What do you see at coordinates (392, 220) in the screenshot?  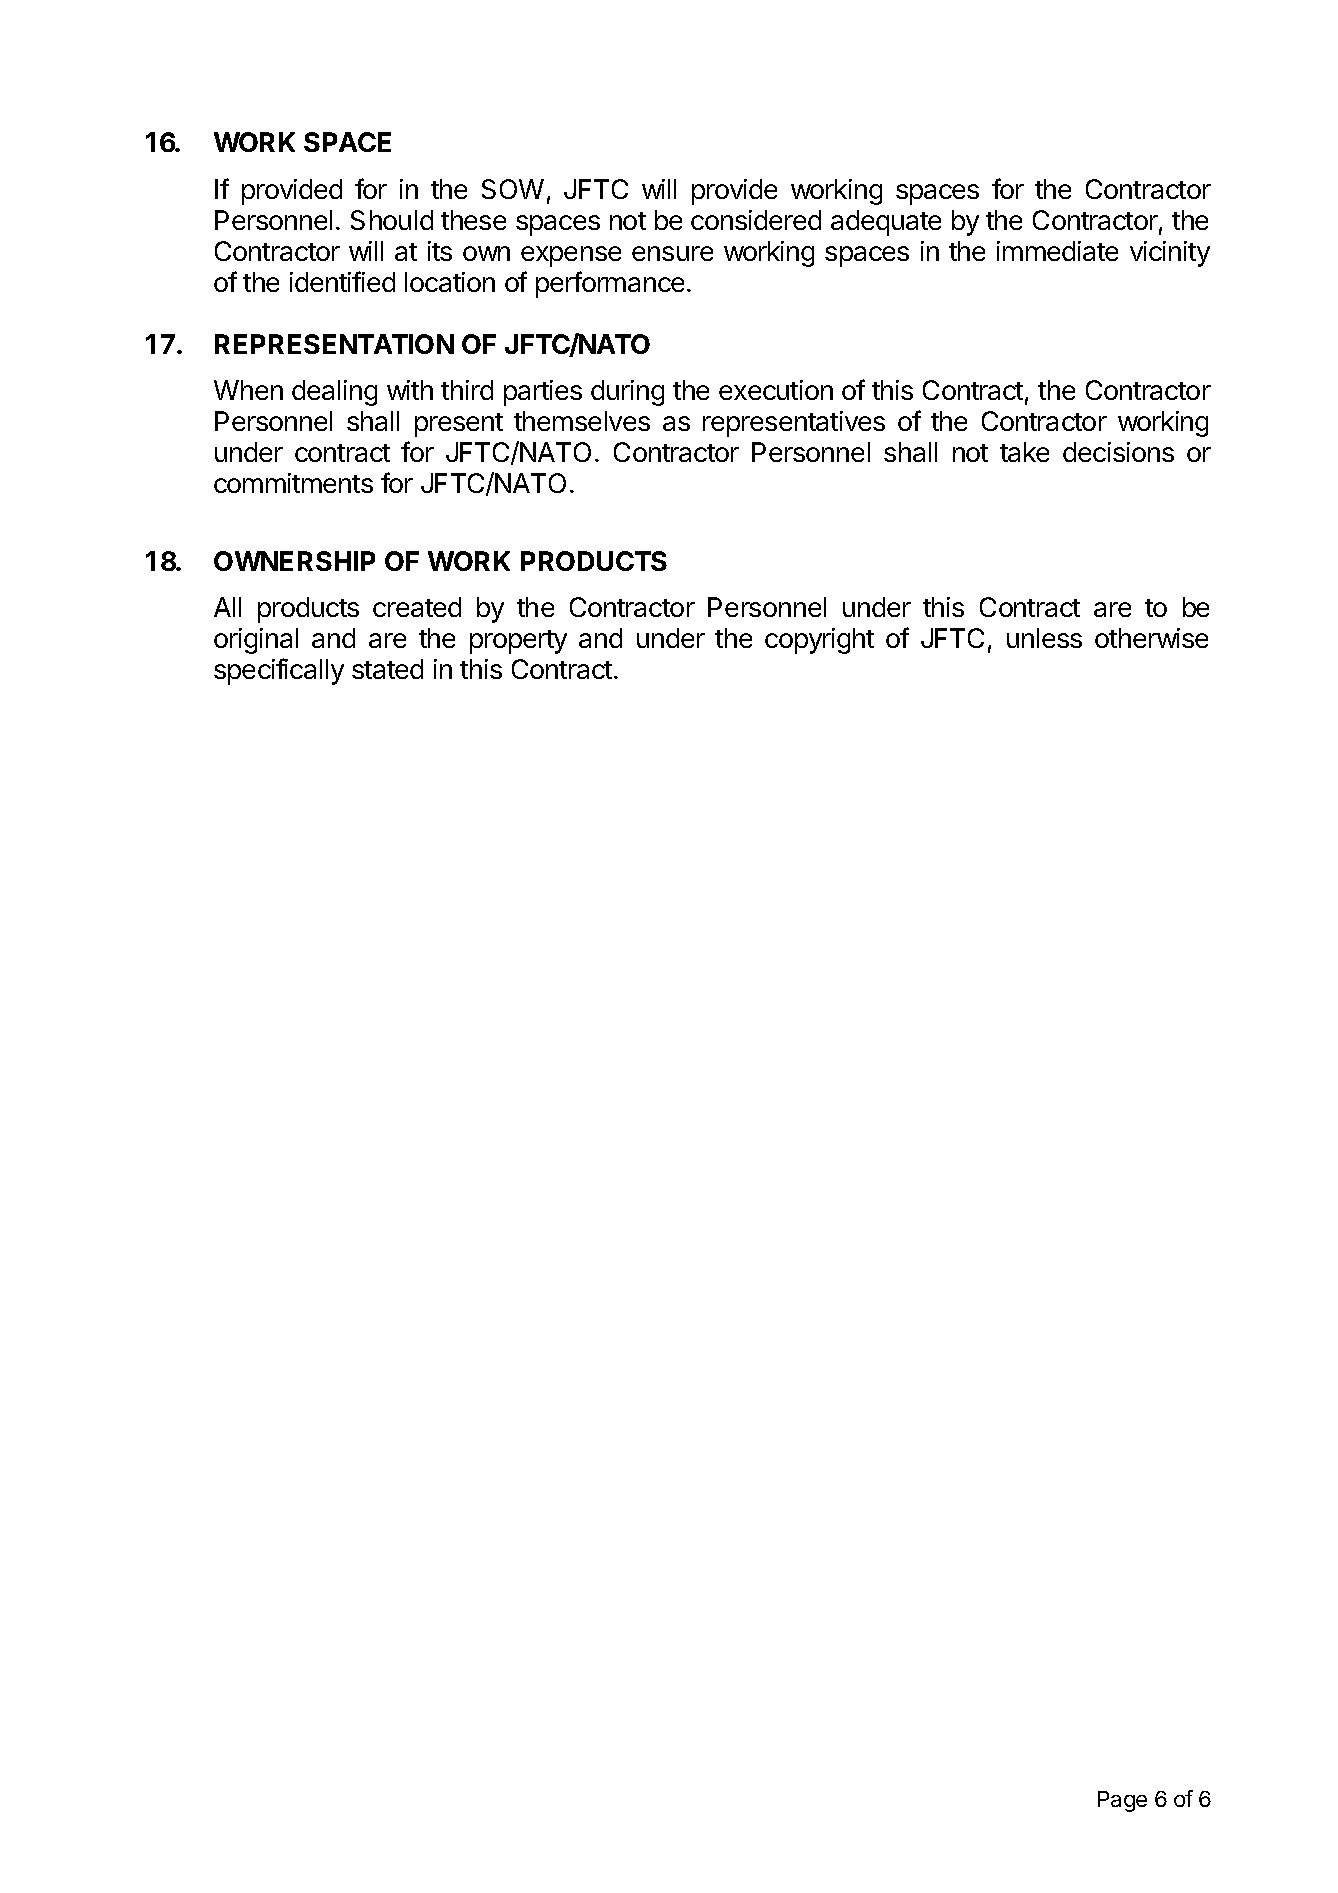 I see `Should` at bounding box center [392, 220].
